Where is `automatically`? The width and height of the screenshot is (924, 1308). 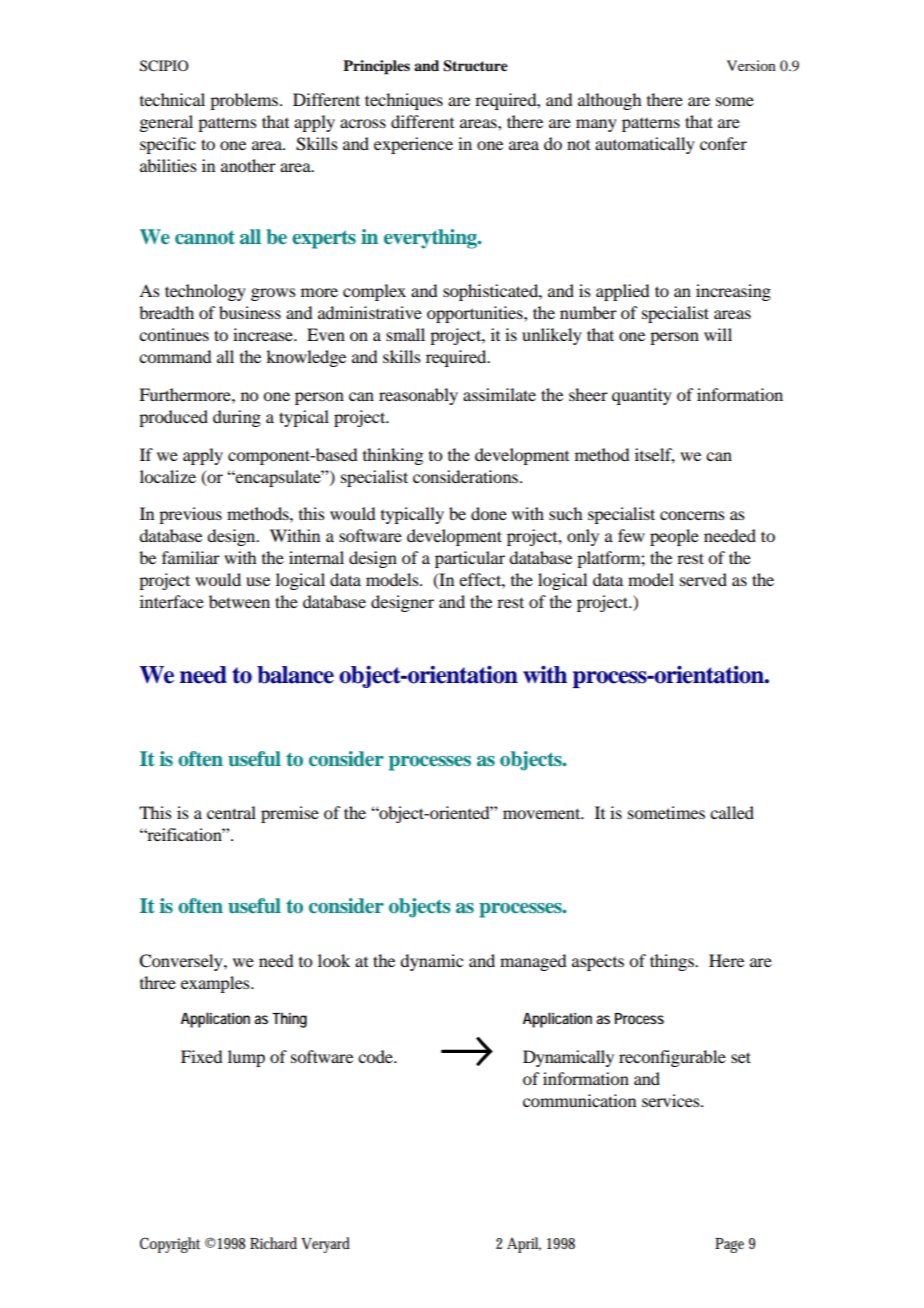
automatically is located at coordinates (645, 145).
